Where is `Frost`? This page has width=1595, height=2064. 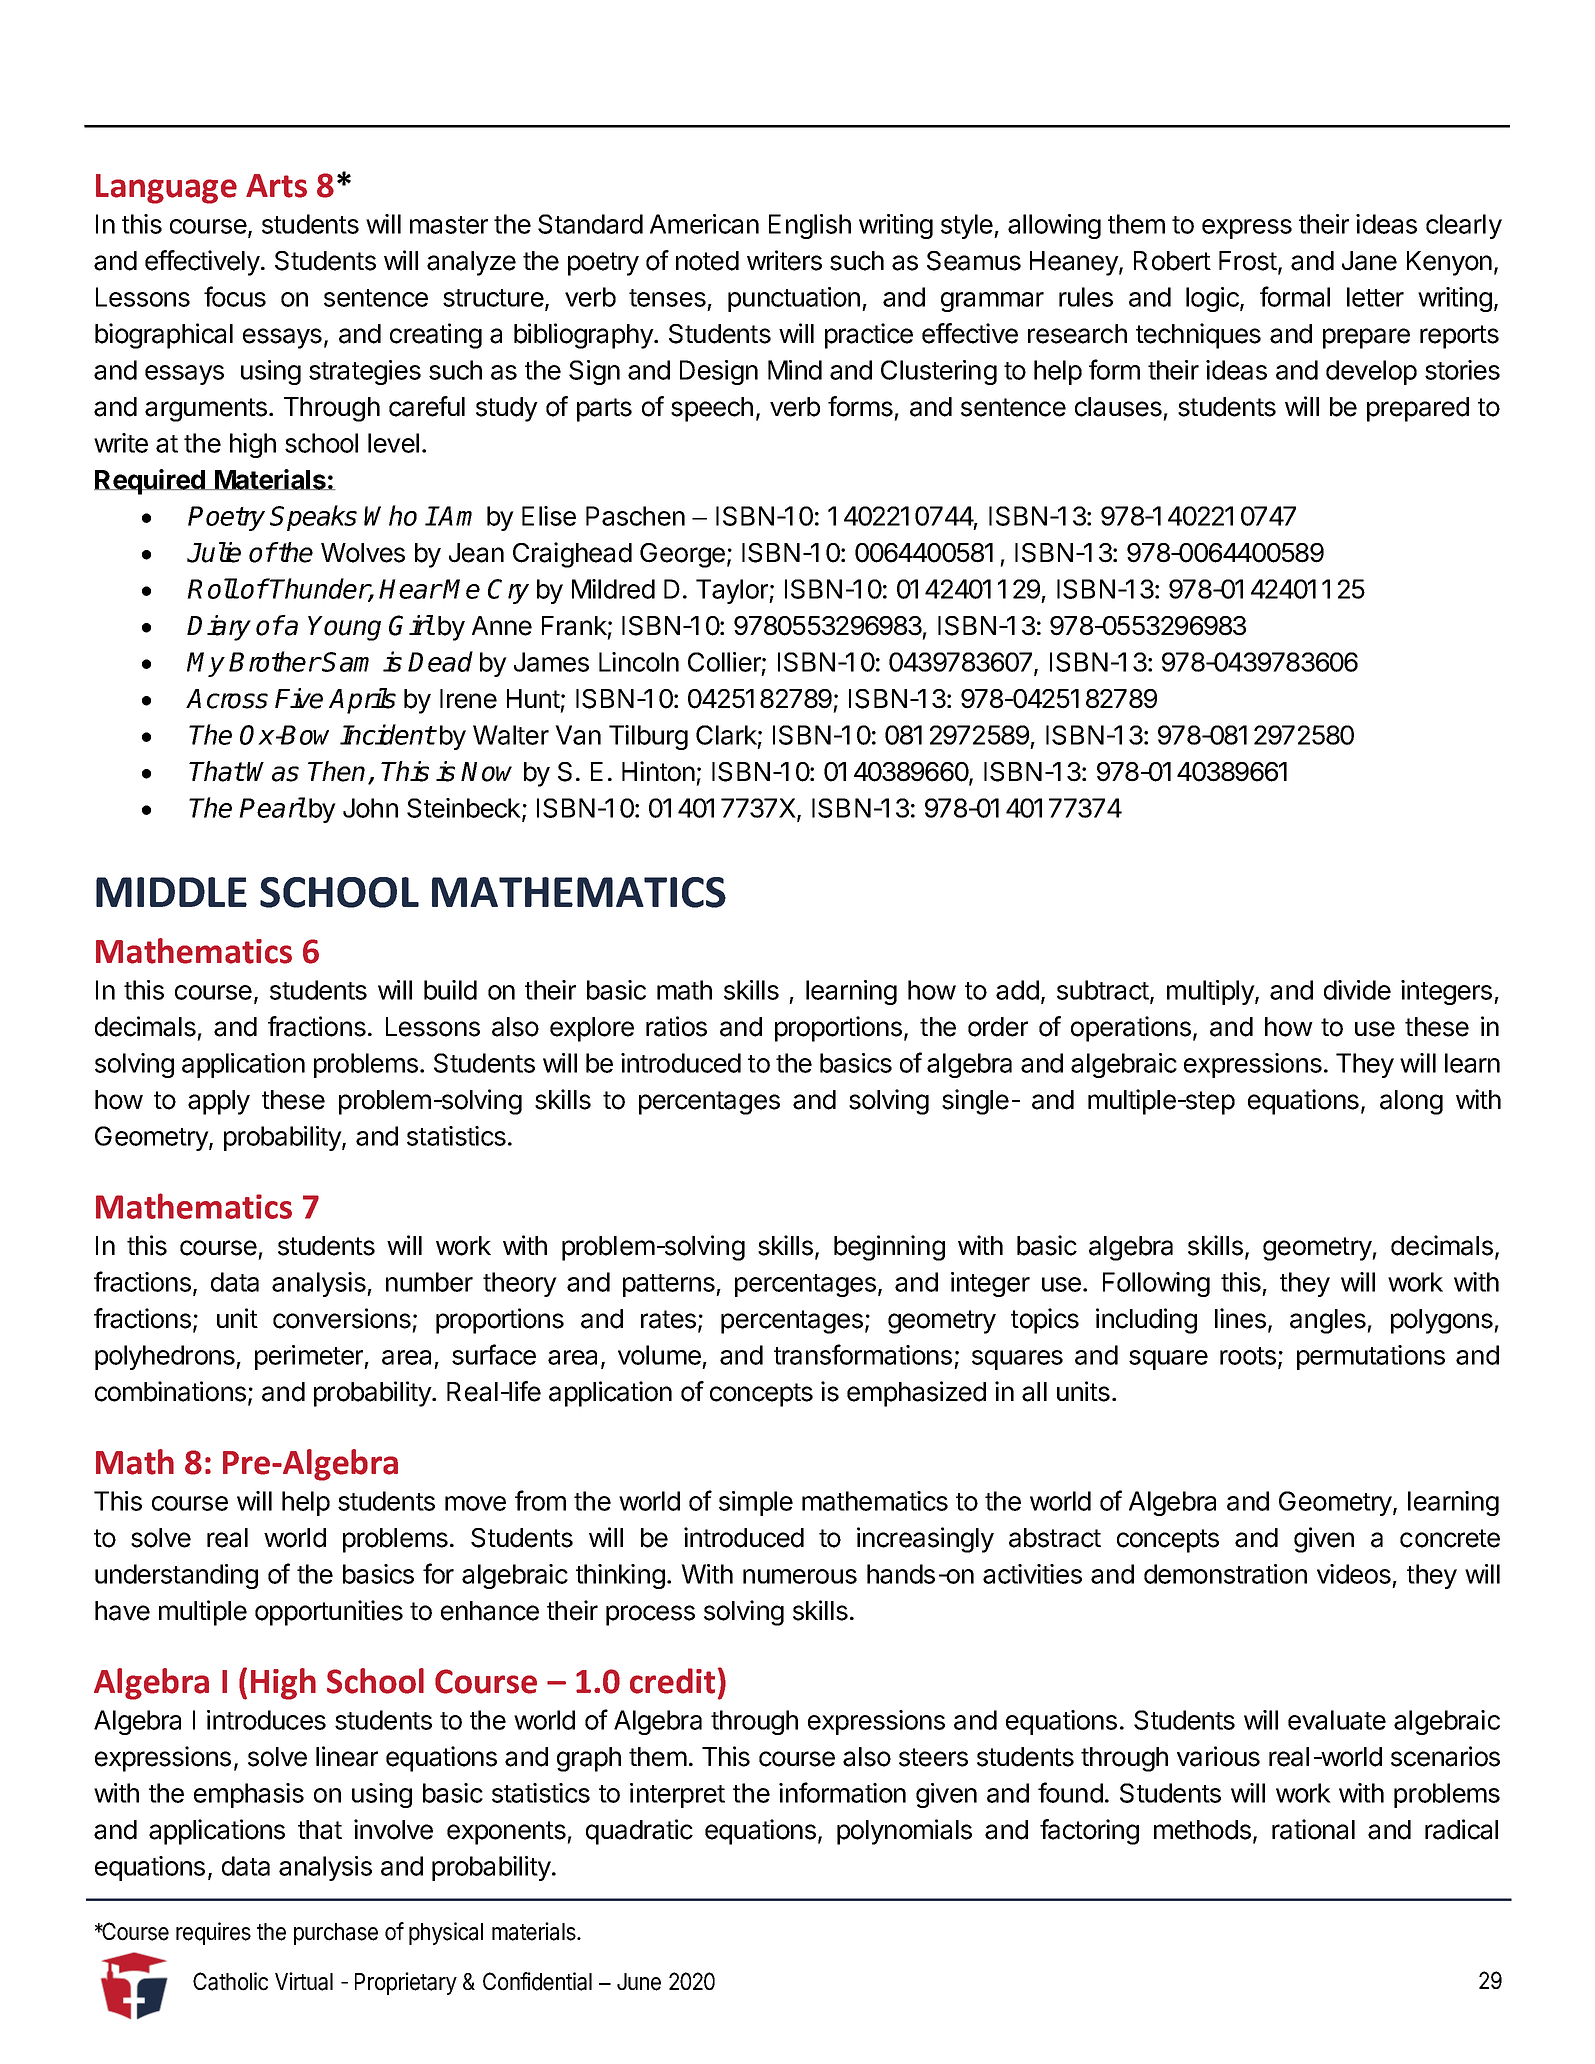 Frost is located at coordinates (1249, 262).
